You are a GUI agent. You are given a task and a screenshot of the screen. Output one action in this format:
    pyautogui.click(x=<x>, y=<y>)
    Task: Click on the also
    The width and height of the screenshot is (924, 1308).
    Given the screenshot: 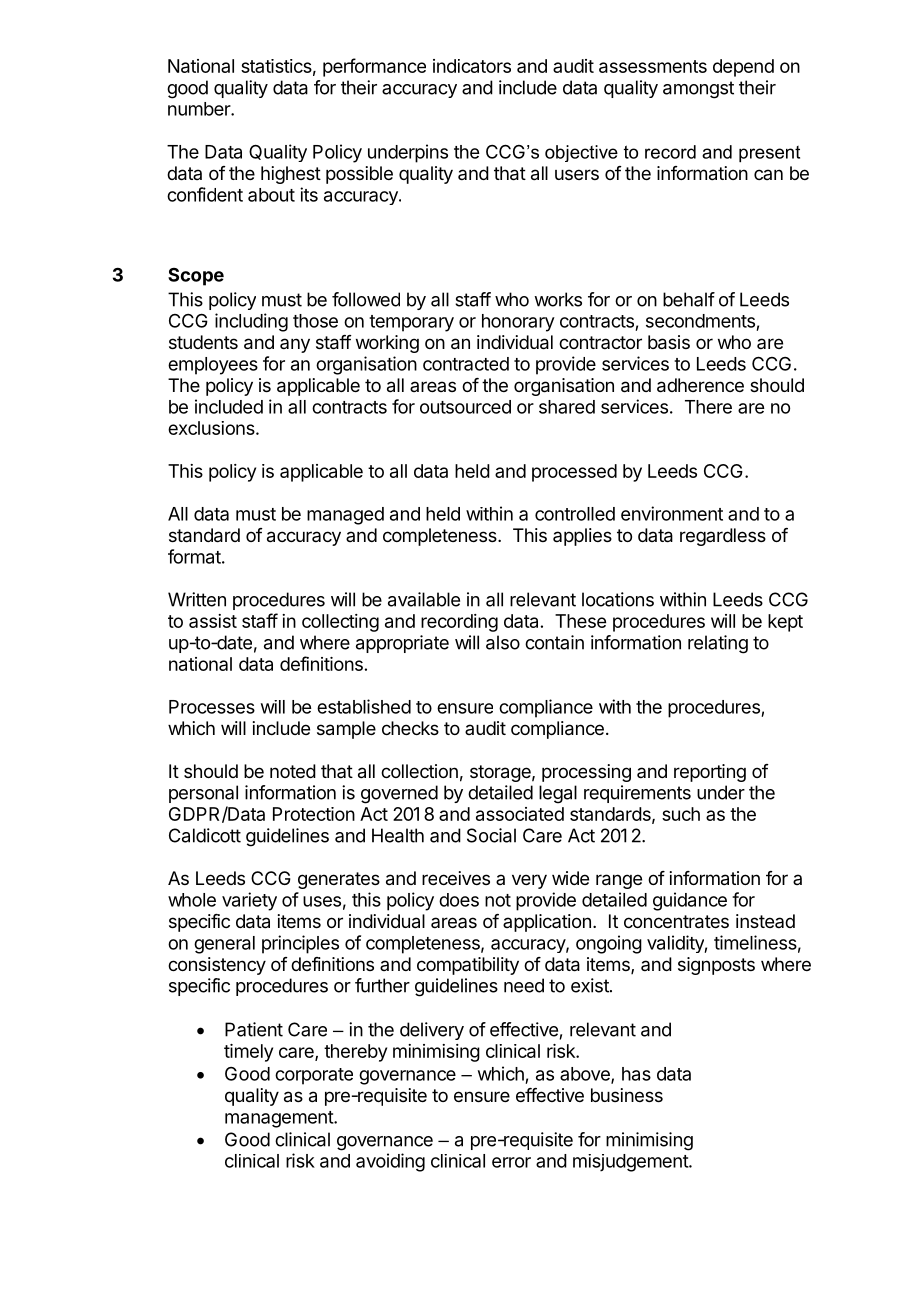 What is the action you would take?
    pyautogui.click(x=503, y=642)
